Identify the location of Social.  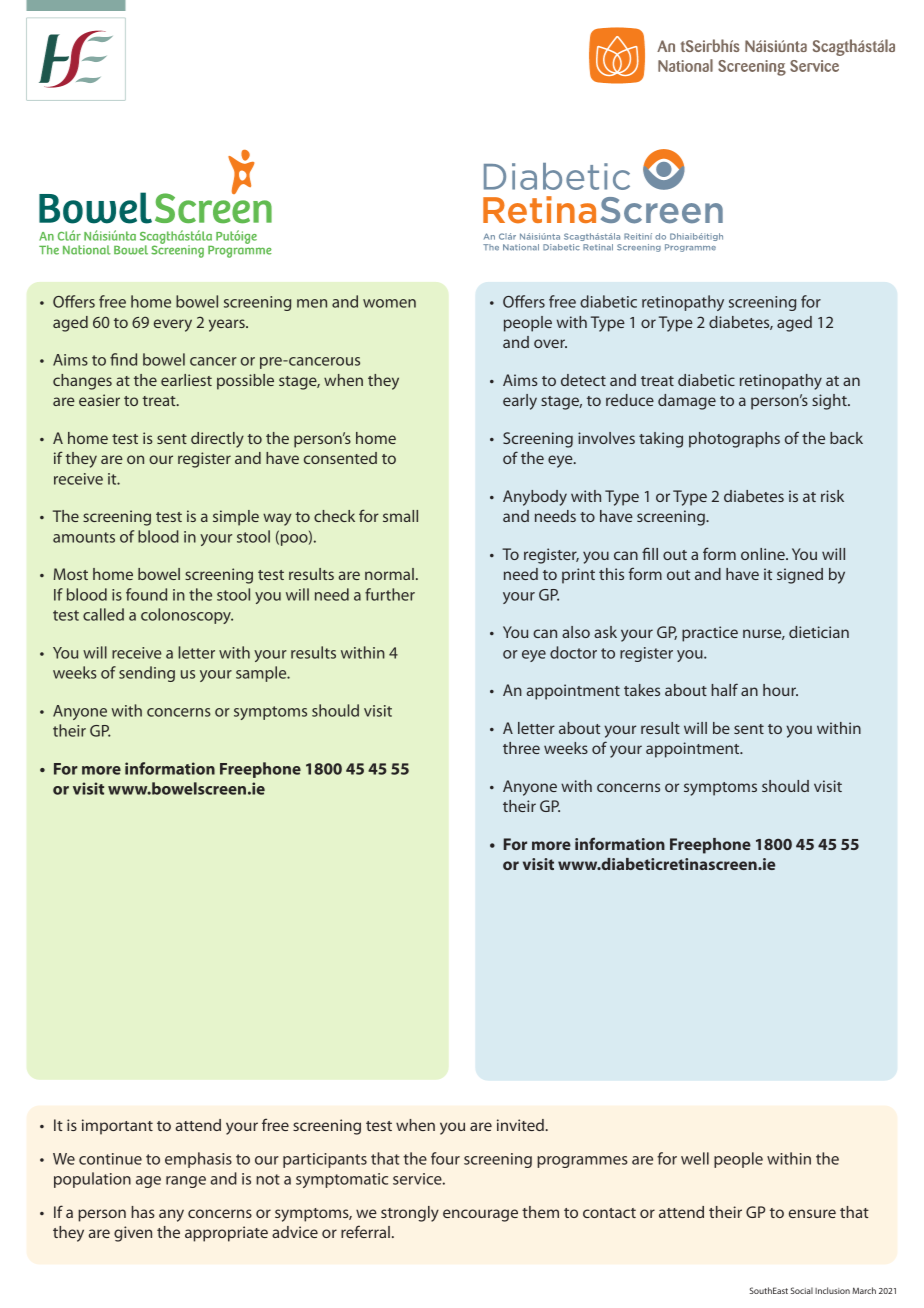
(802, 1290).
